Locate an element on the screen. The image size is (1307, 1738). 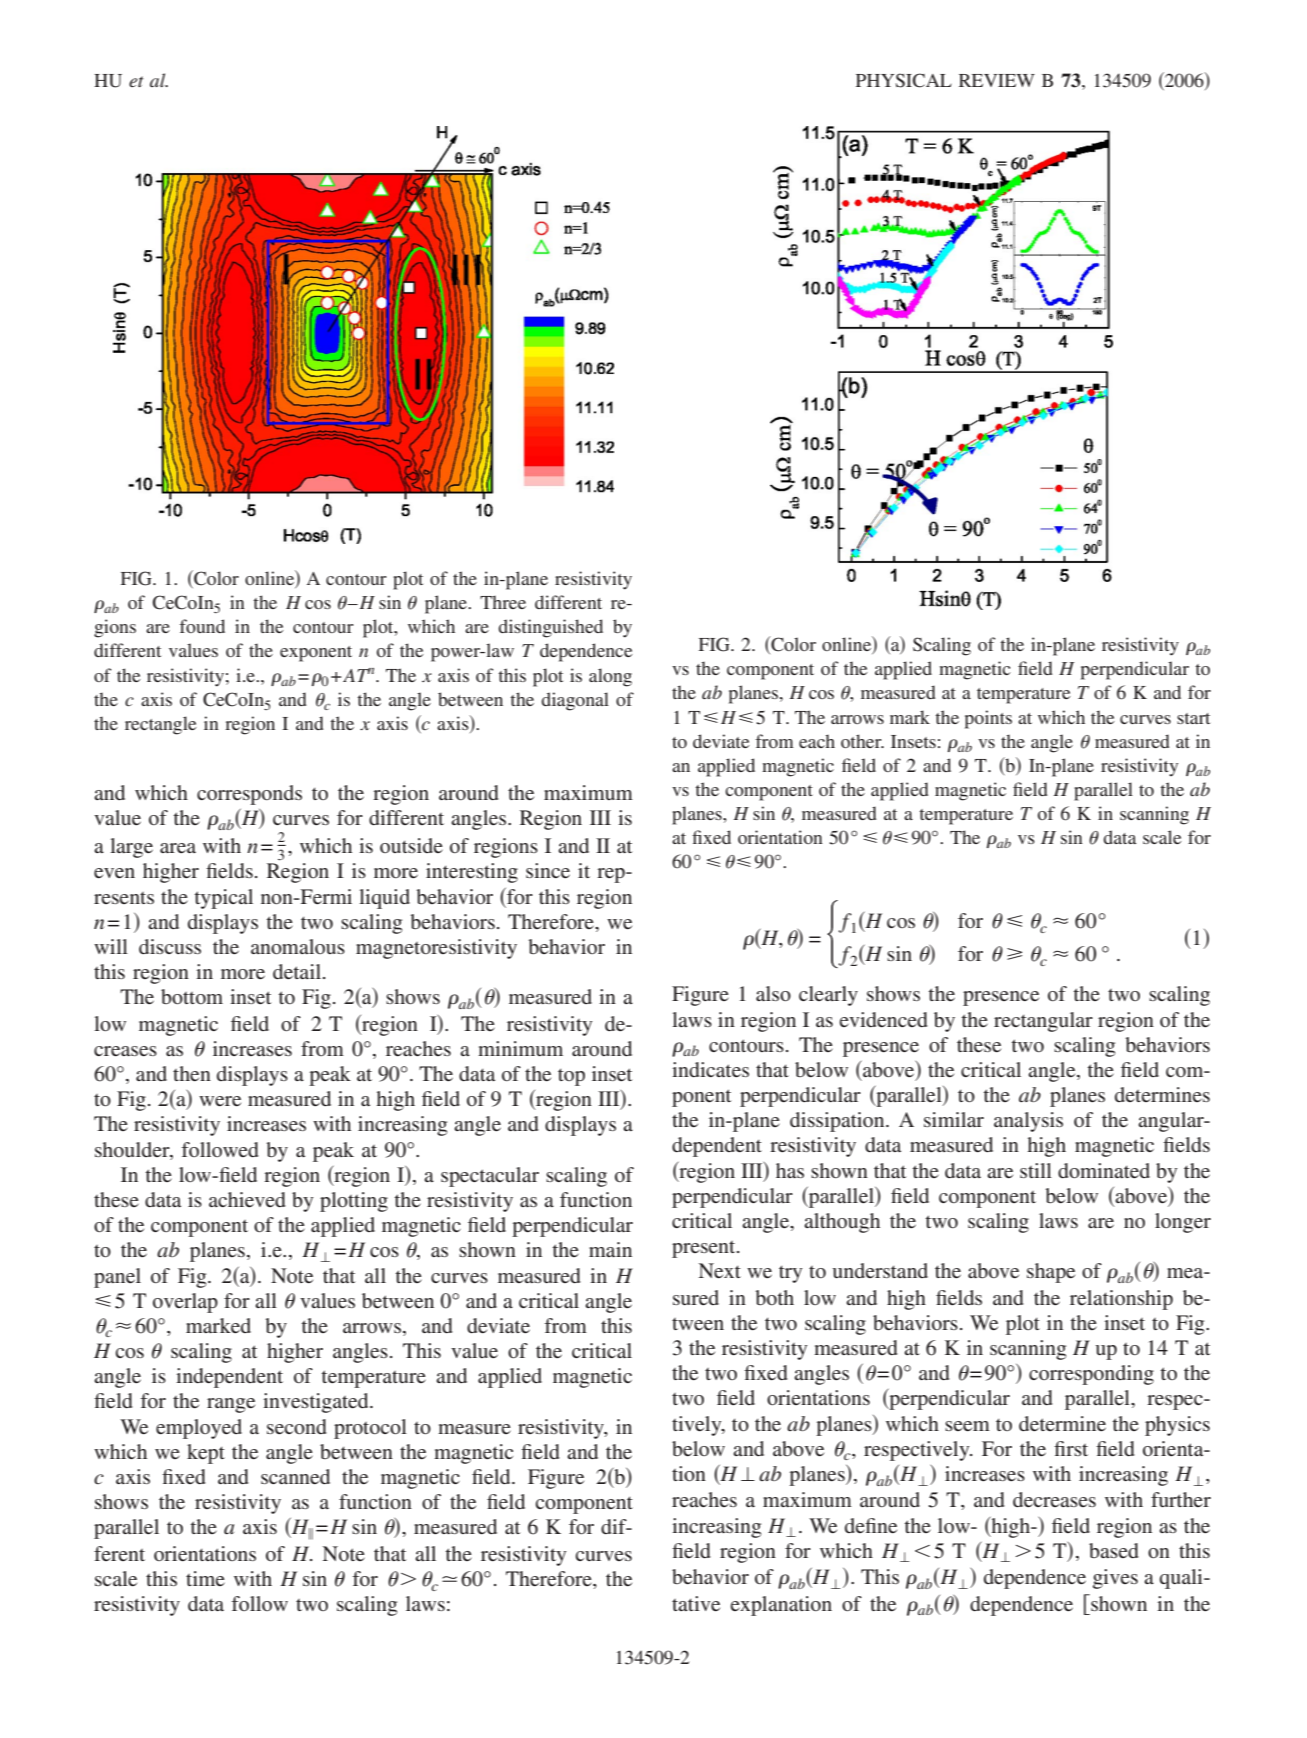
PHYSICAL is located at coordinates (904, 80).
